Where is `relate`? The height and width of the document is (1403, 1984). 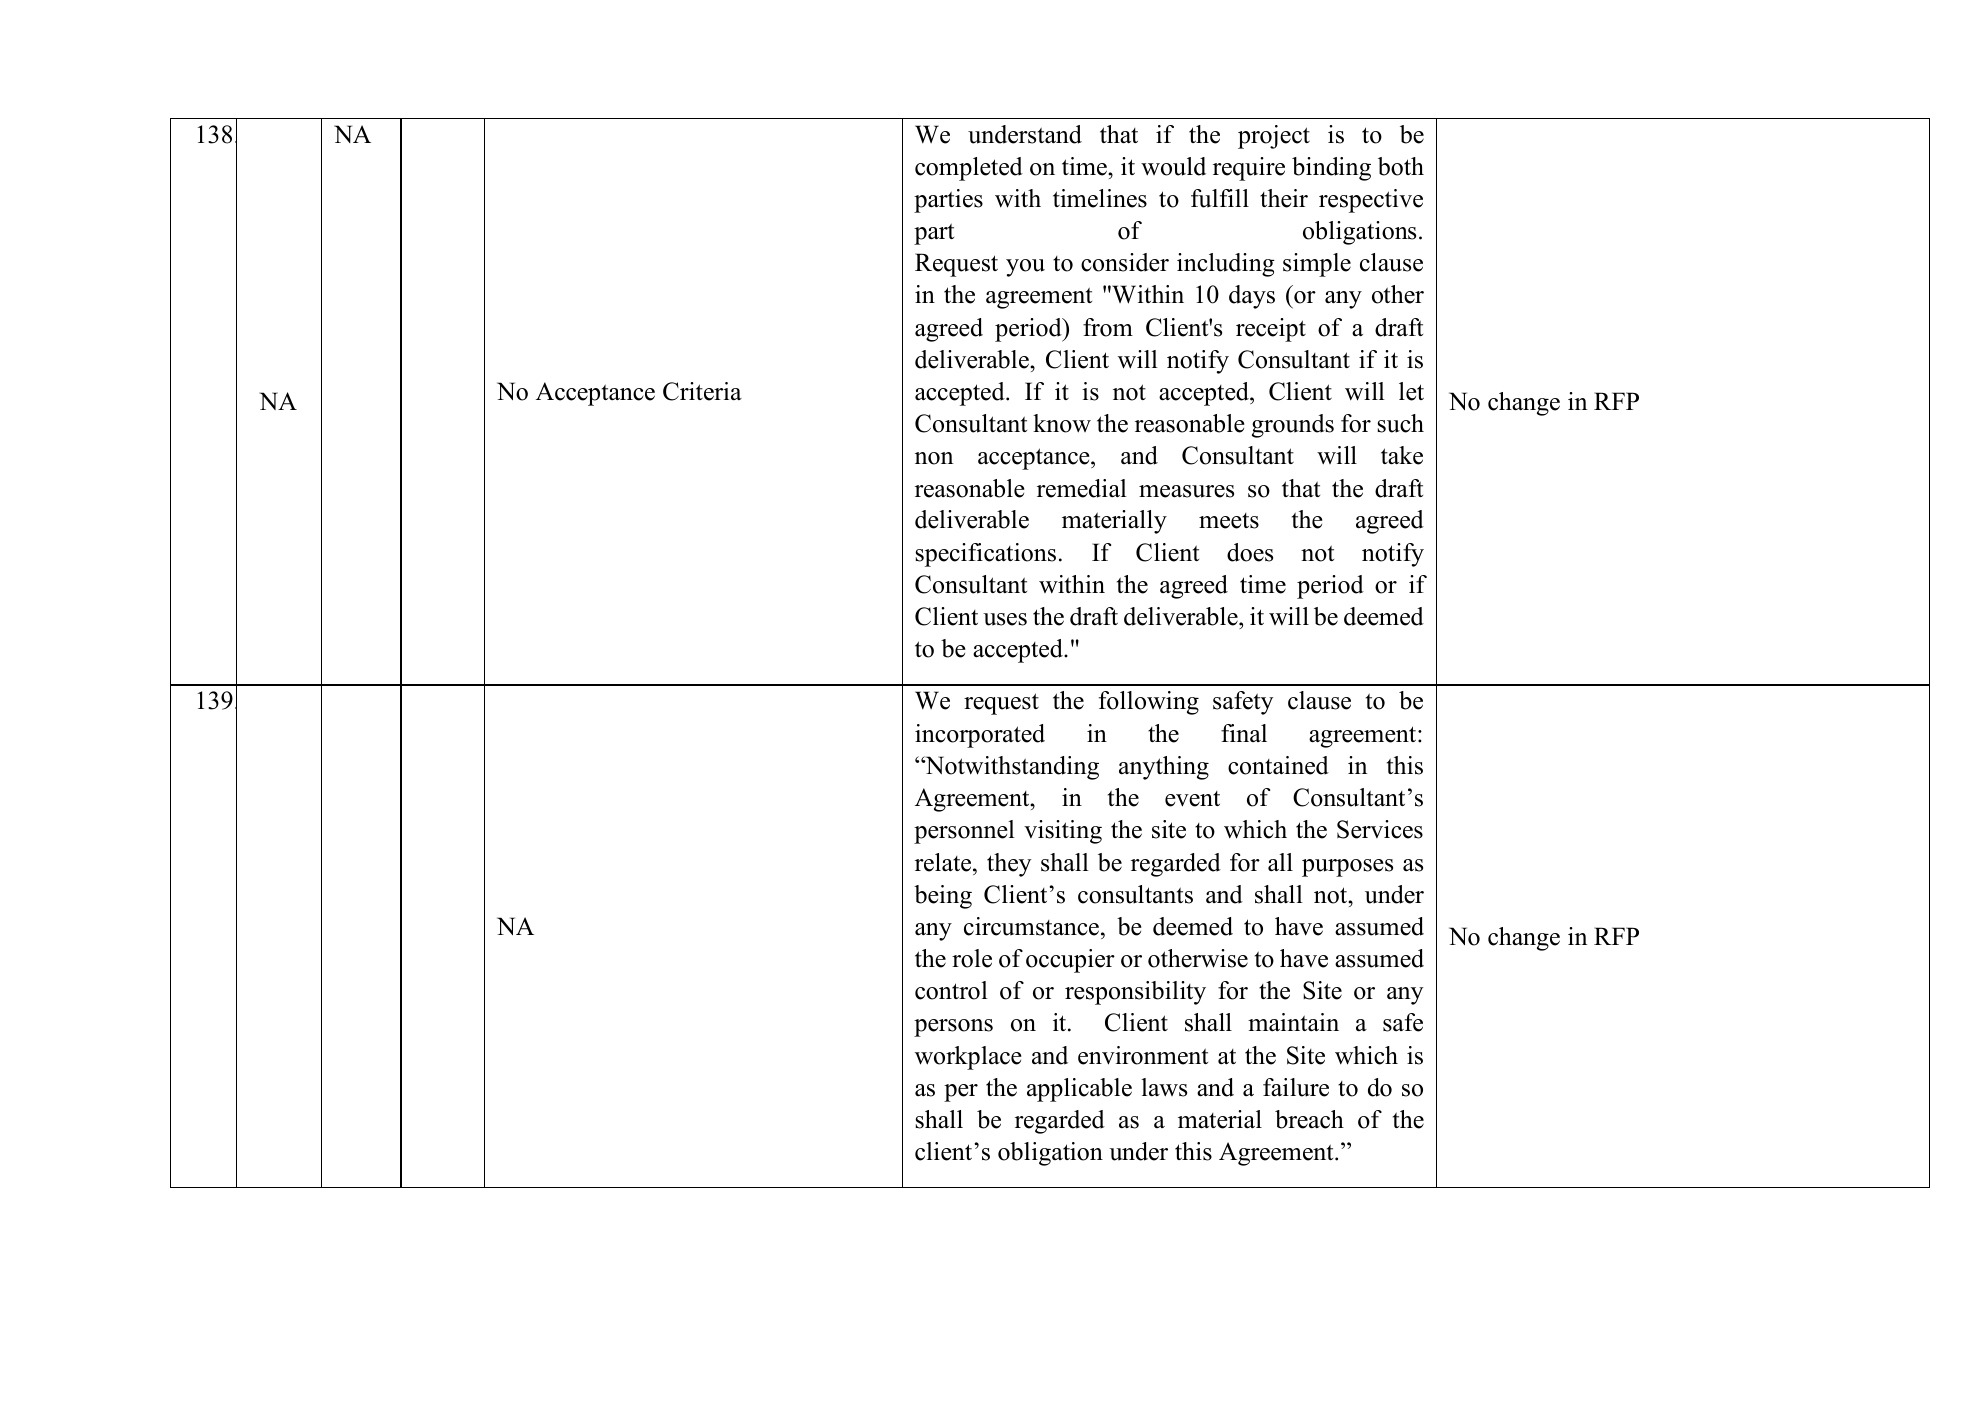
relate is located at coordinates (944, 862).
